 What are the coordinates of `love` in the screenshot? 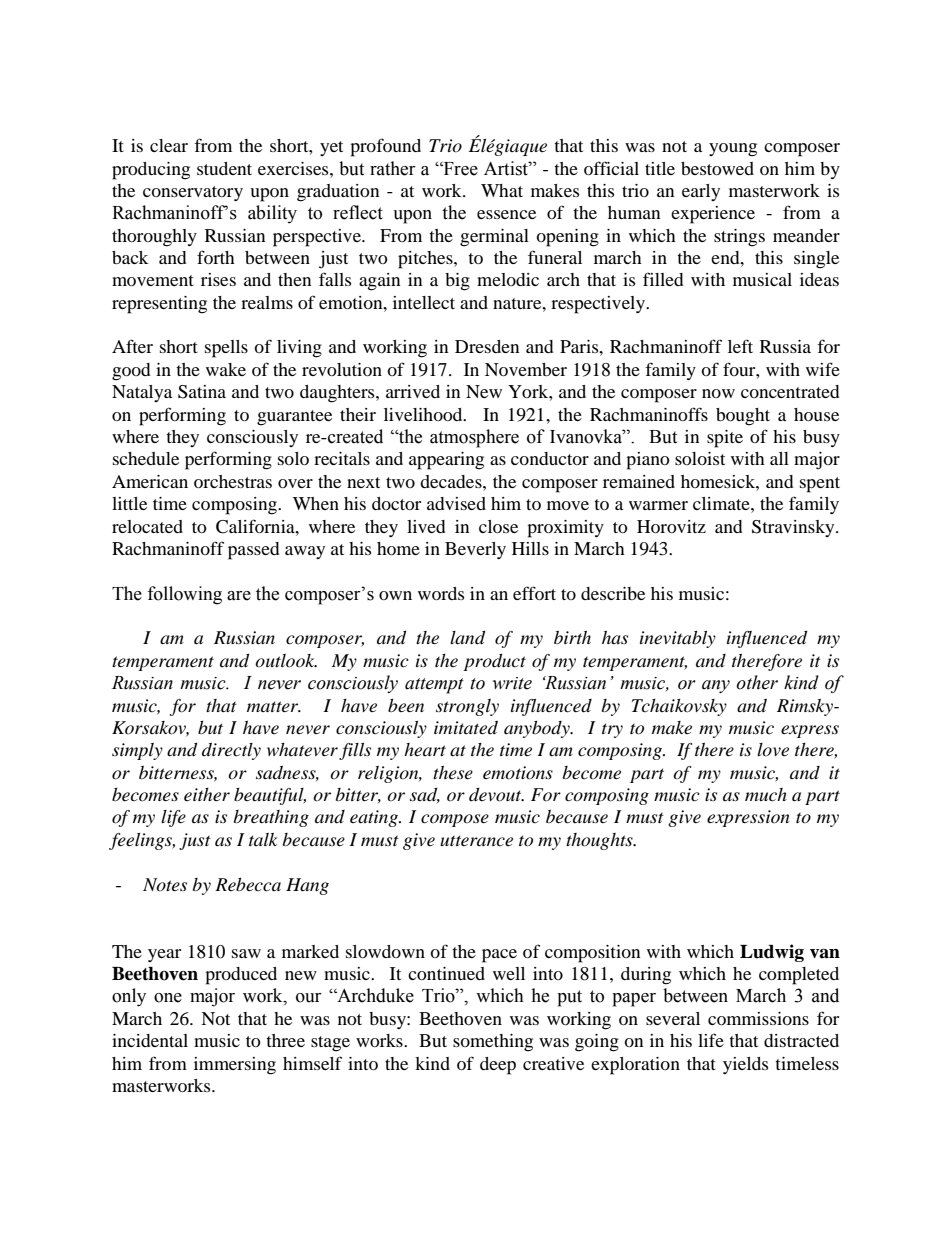 It's located at (773, 750).
